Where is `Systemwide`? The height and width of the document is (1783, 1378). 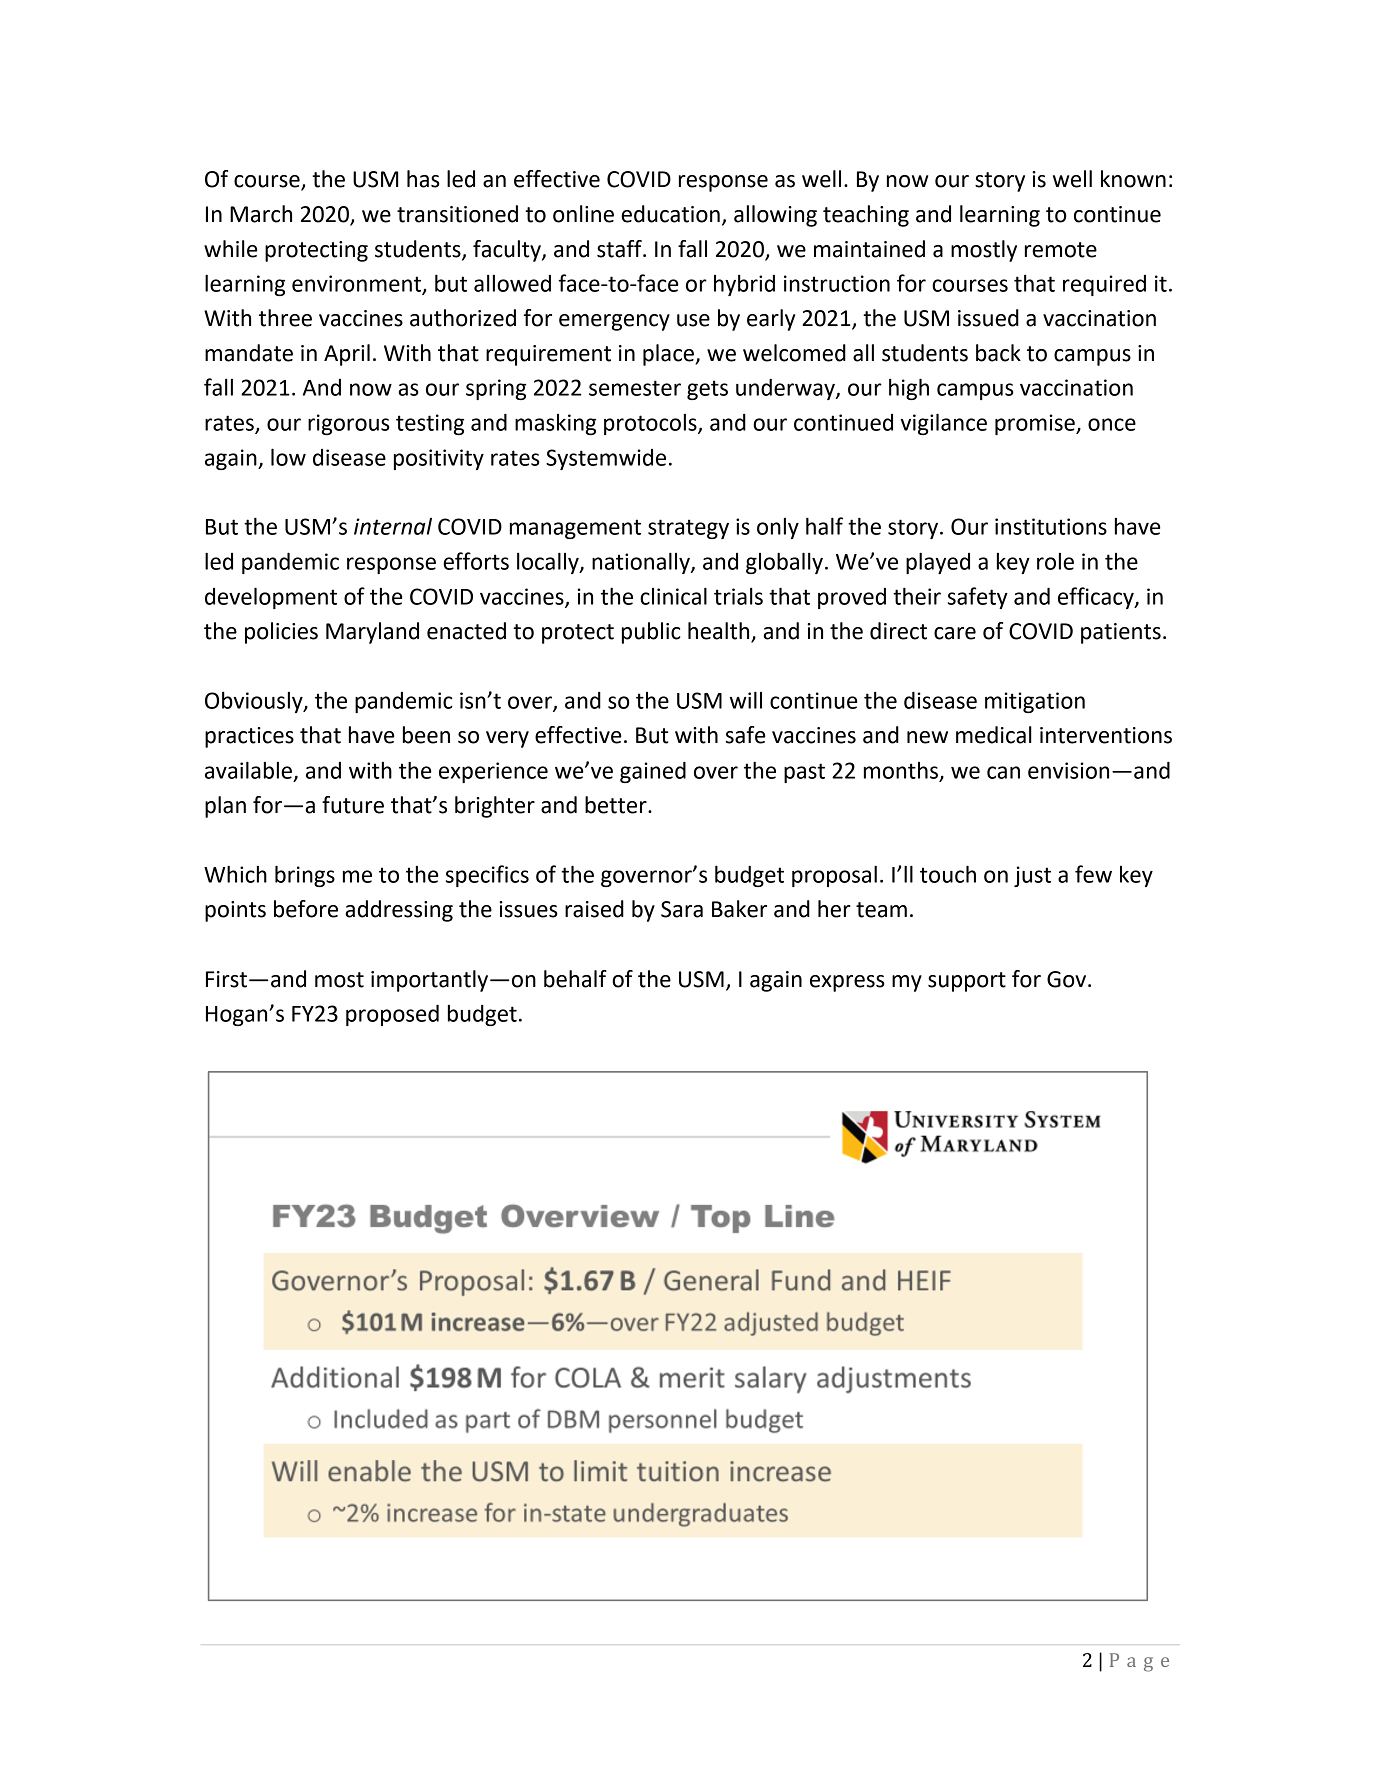 Systemwide is located at coordinates (606, 459).
